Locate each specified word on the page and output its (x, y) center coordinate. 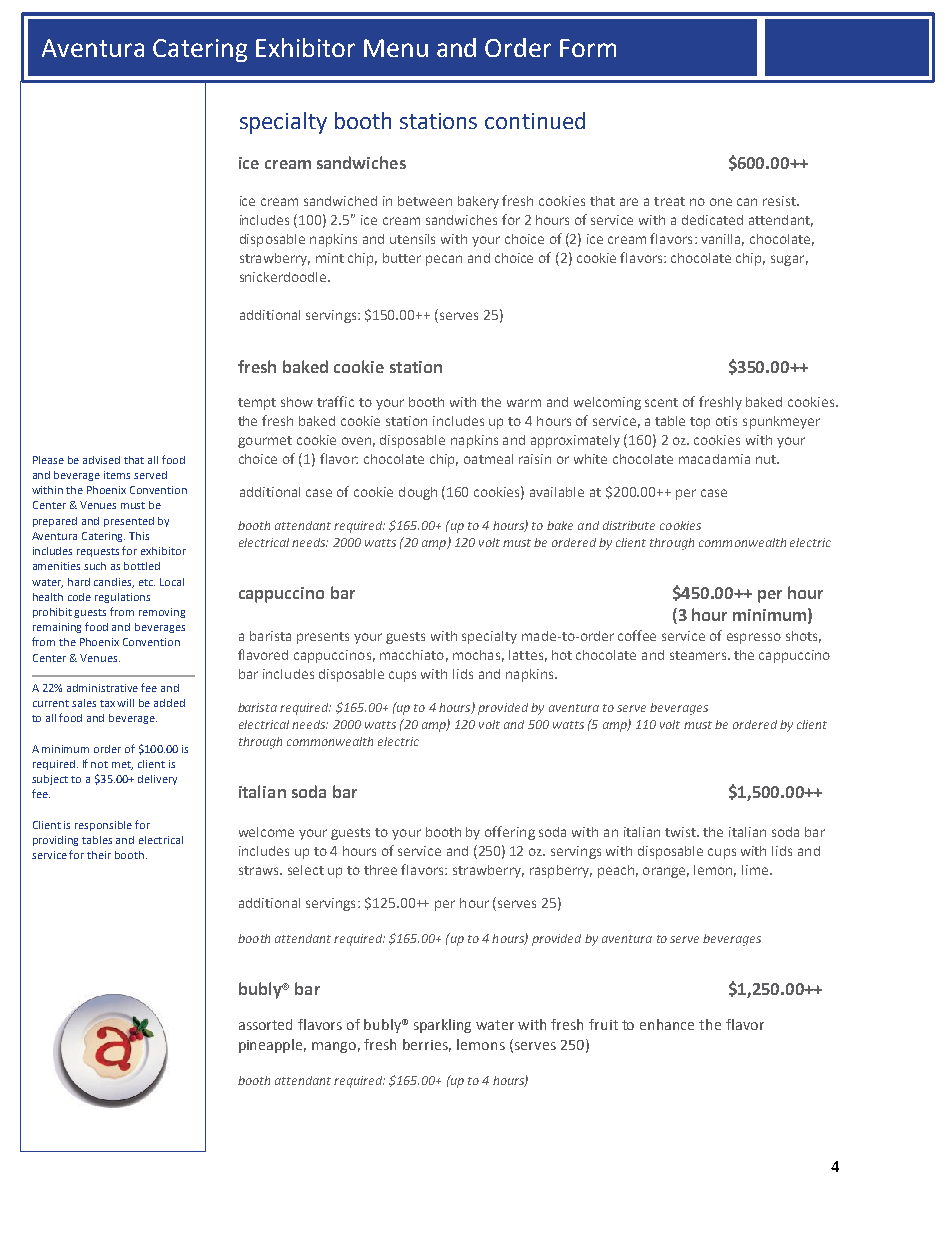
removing (162, 613)
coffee (637, 635)
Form (588, 48)
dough (418, 493)
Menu (396, 48)
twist (681, 832)
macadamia (714, 459)
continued (535, 120)
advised (101, 460)
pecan (444, 260)
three (380, 870)
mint (330, 258)
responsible (103, 826)
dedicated (712, 220)
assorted (265, 1024)
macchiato (412, 655)
